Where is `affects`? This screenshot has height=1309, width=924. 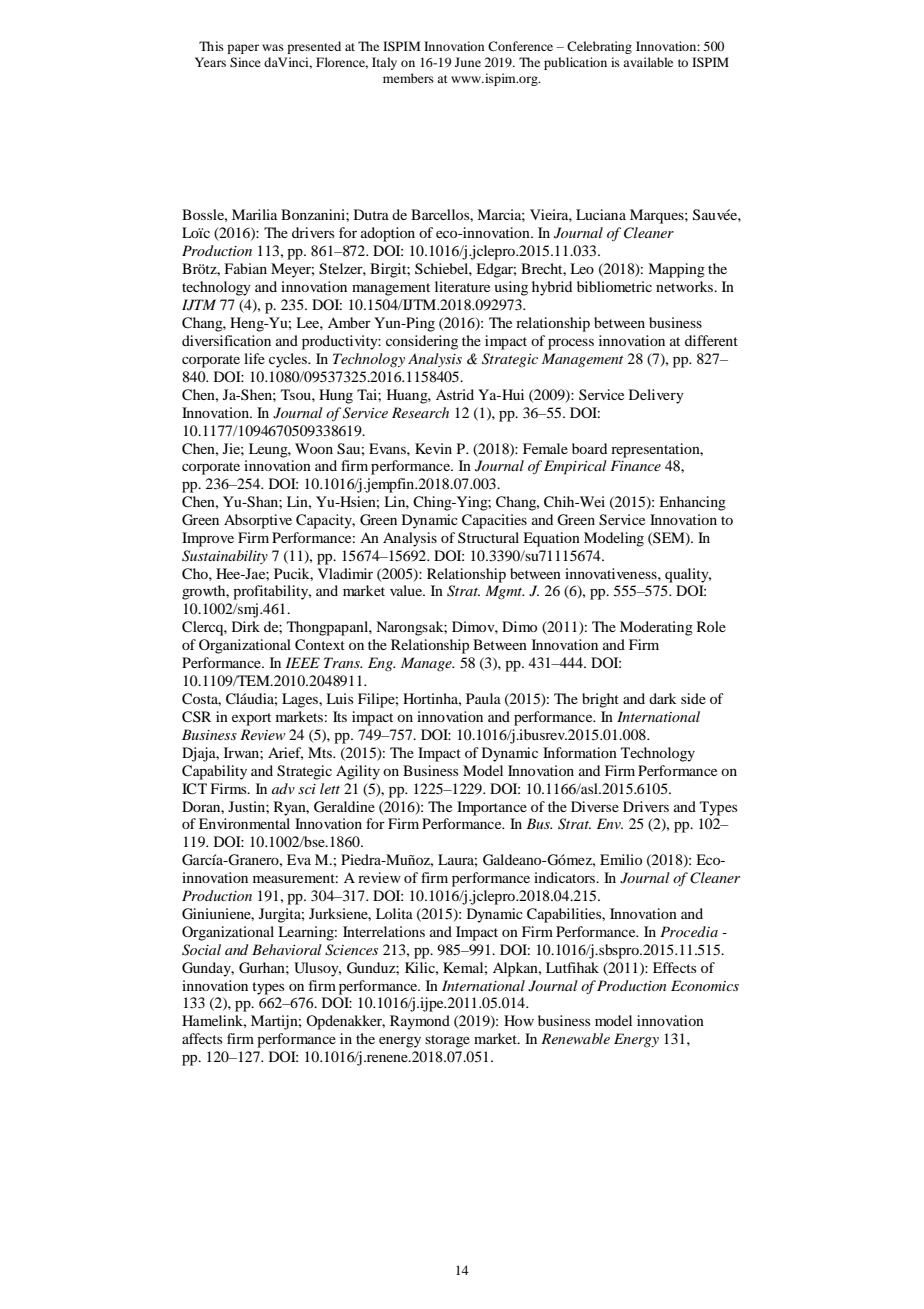 affects is located at coordinates (202, 1038).
